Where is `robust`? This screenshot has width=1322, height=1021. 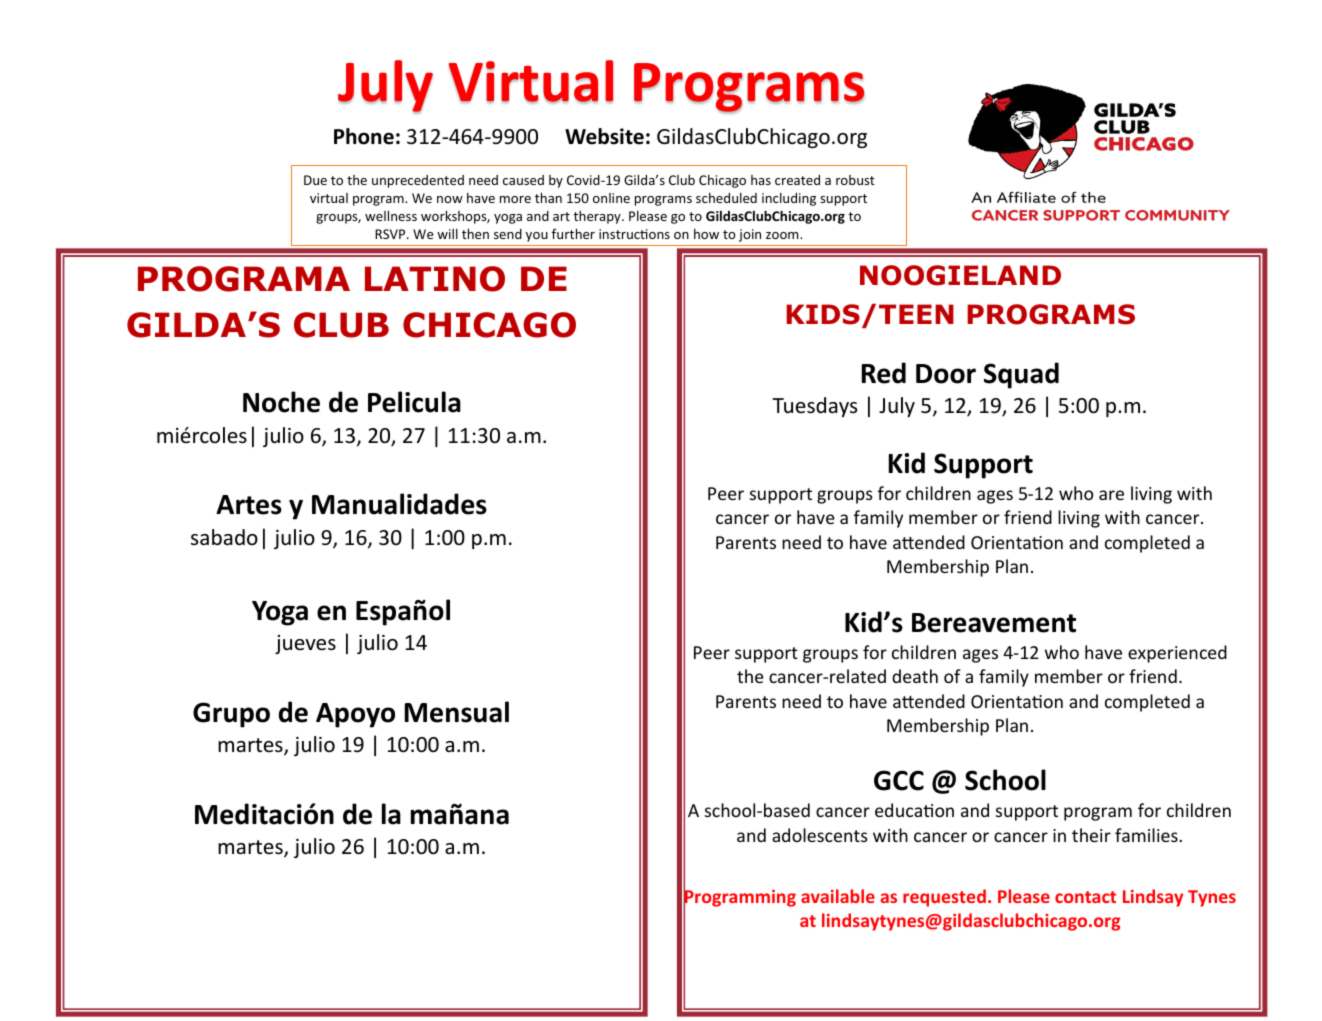
robust is located at coordinates (855, 180).
